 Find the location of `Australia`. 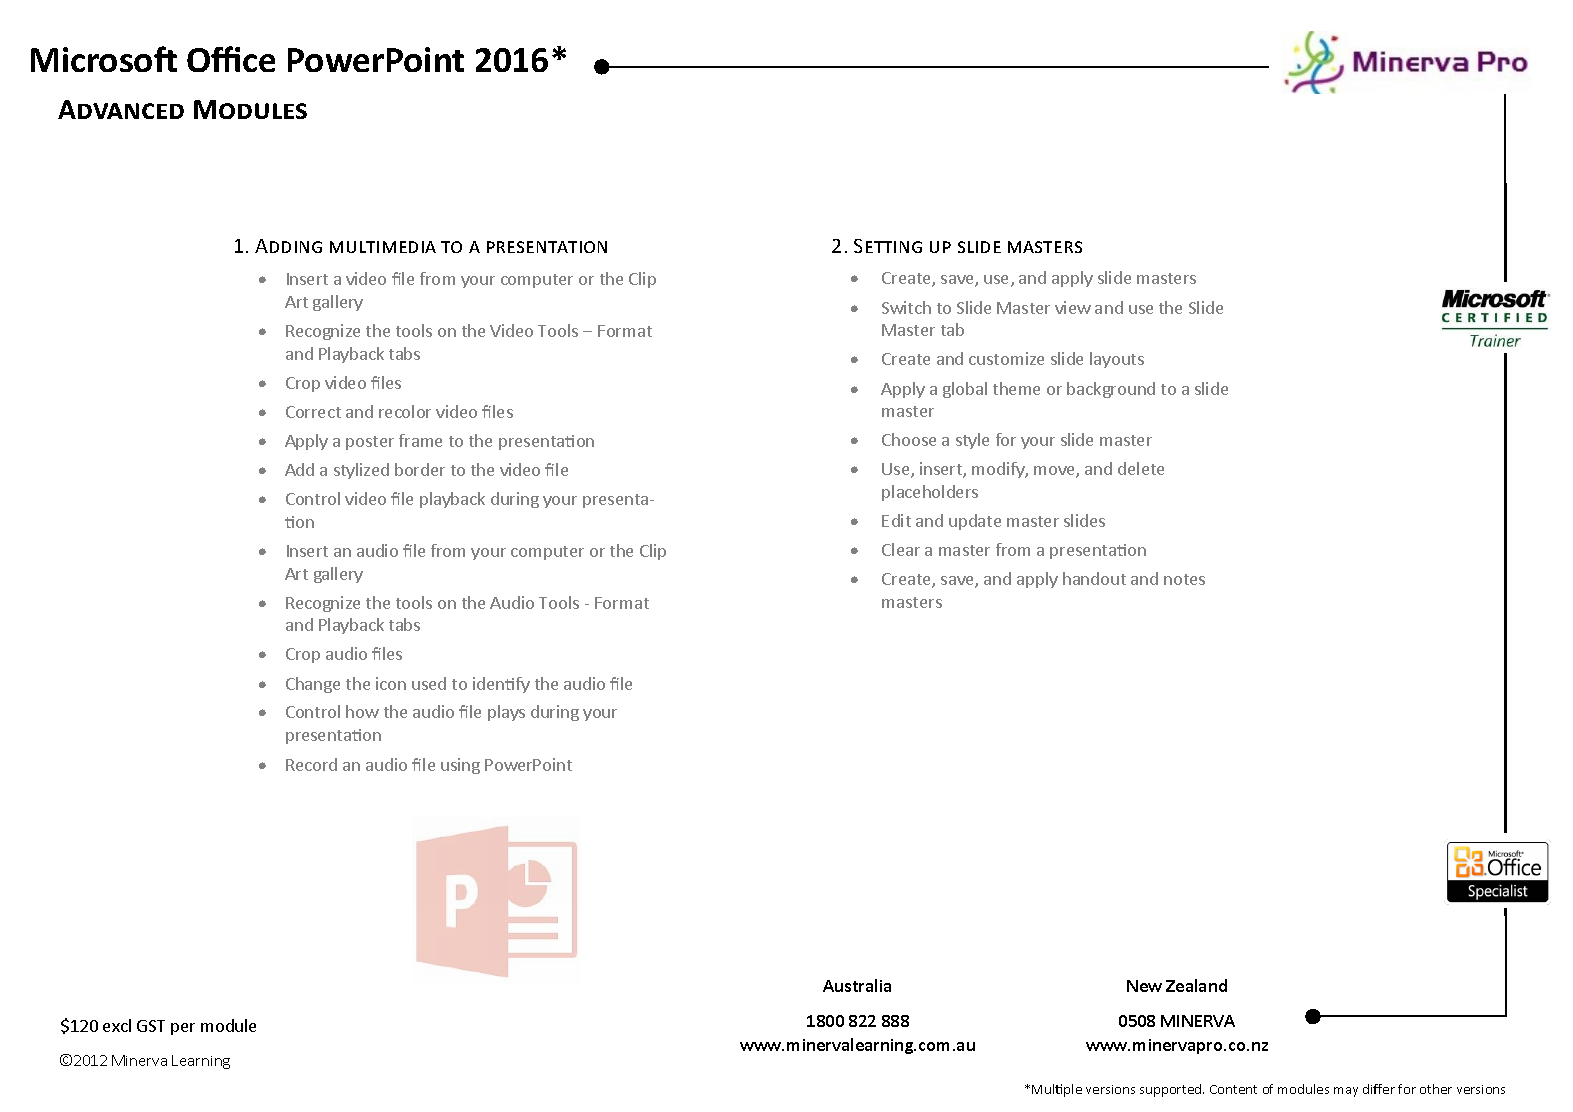

Australia is located at coordinates (857, 985).
